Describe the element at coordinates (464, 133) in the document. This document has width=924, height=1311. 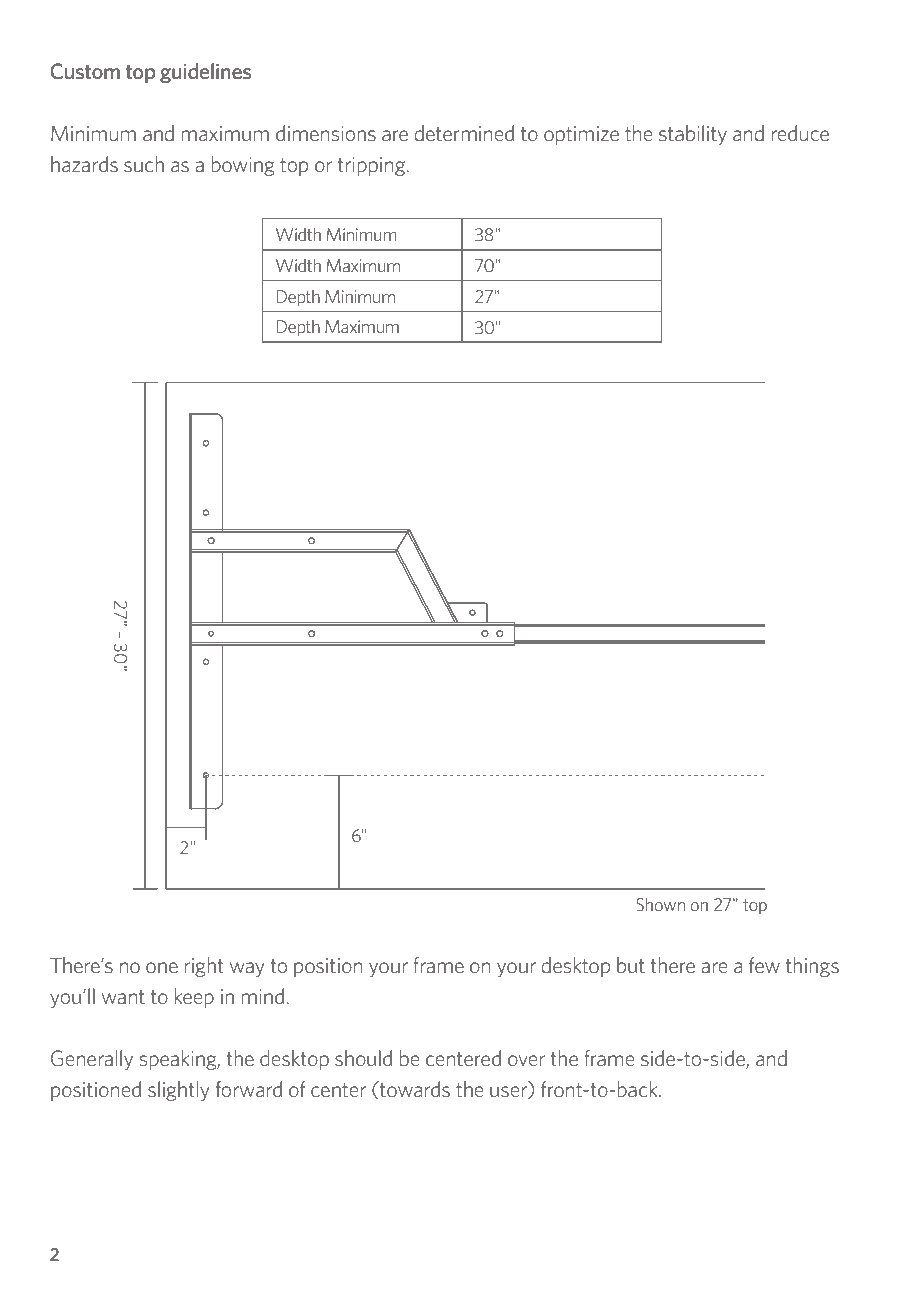
I see `determined` at that location.
